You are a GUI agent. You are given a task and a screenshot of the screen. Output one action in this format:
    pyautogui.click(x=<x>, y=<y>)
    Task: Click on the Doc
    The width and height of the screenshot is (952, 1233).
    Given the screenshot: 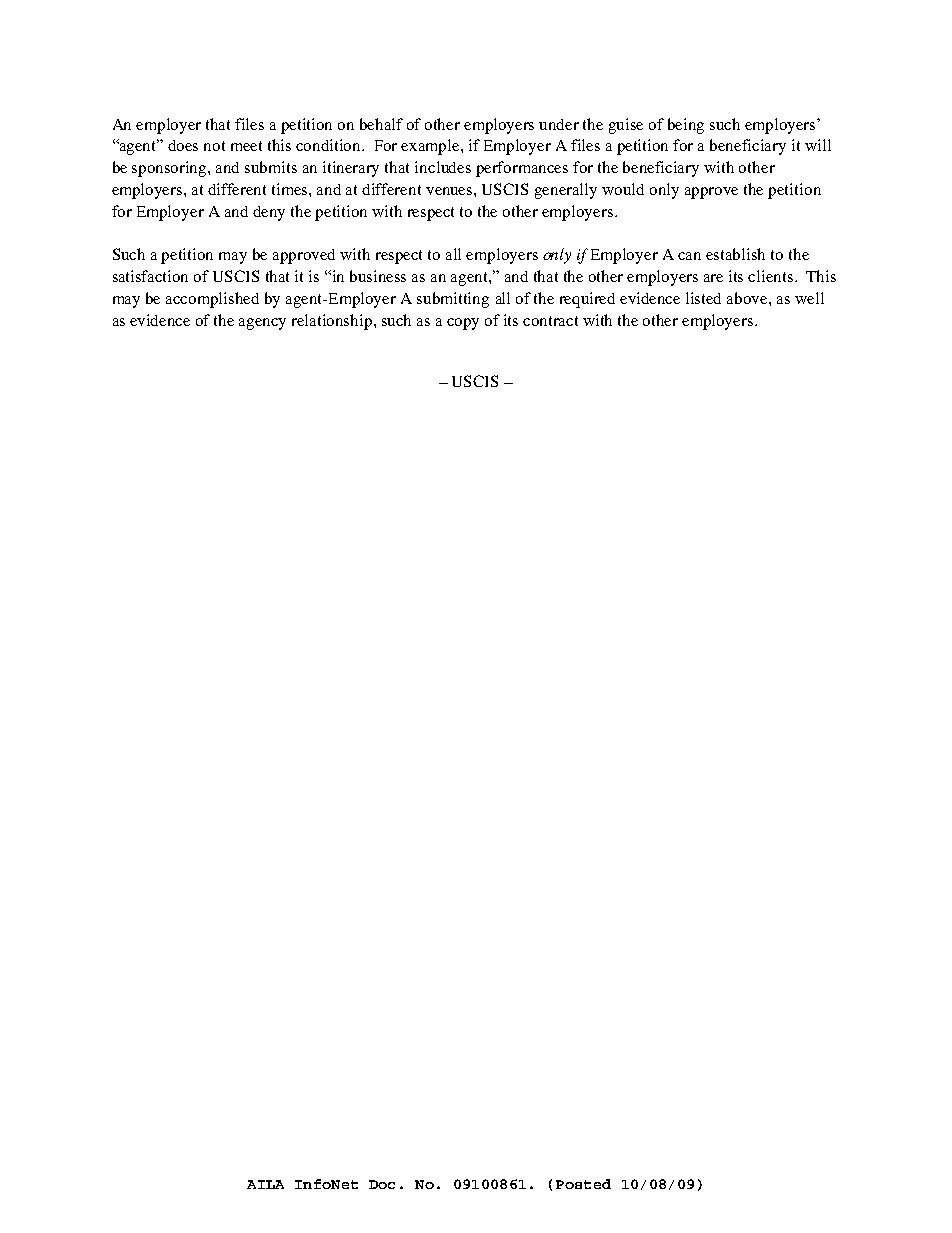 What is the action you would take?
    pyautogui.click(x=382, y=1184)
